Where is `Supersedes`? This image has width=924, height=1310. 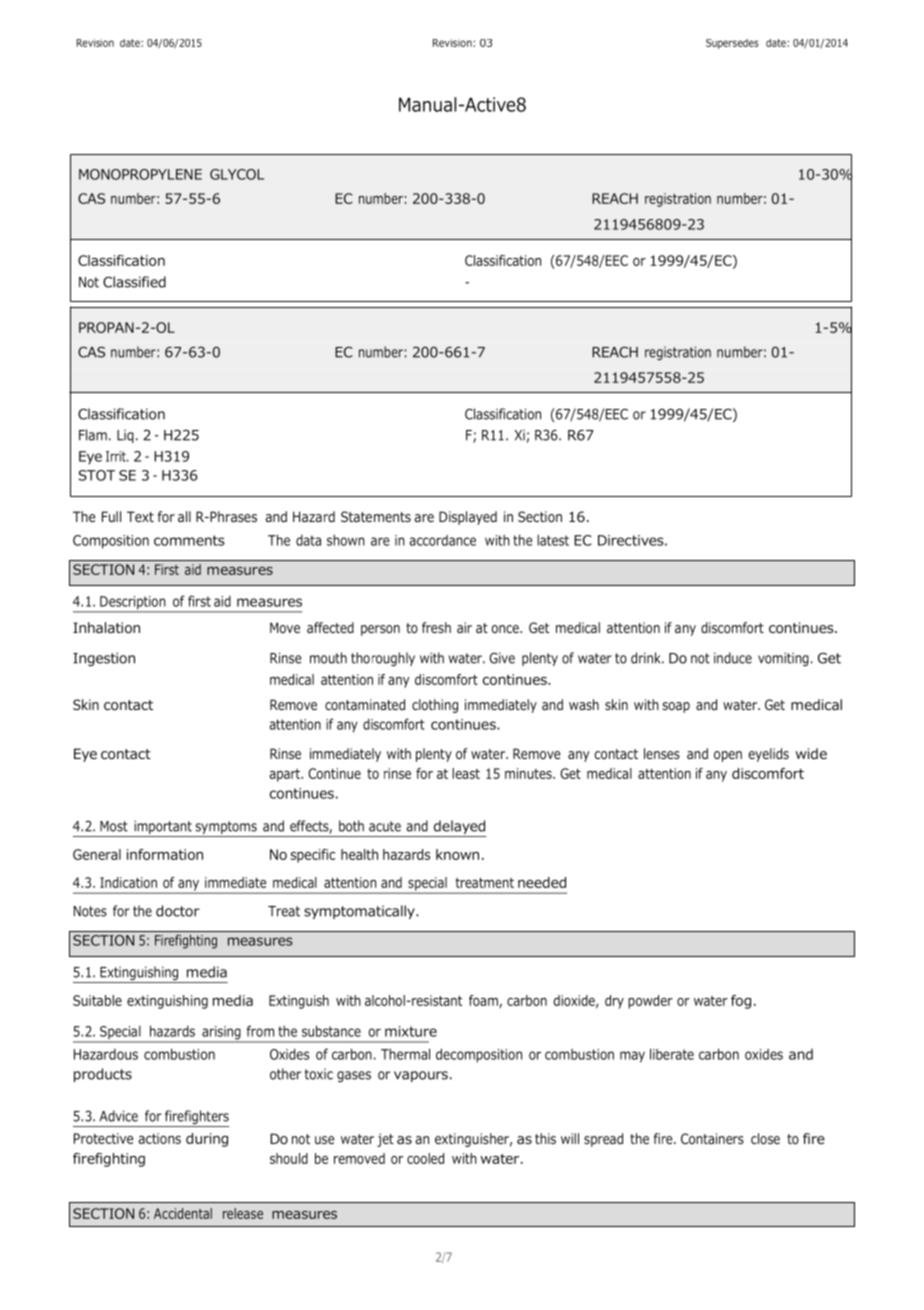 Supersedes is located at coordinates (732, 44).
